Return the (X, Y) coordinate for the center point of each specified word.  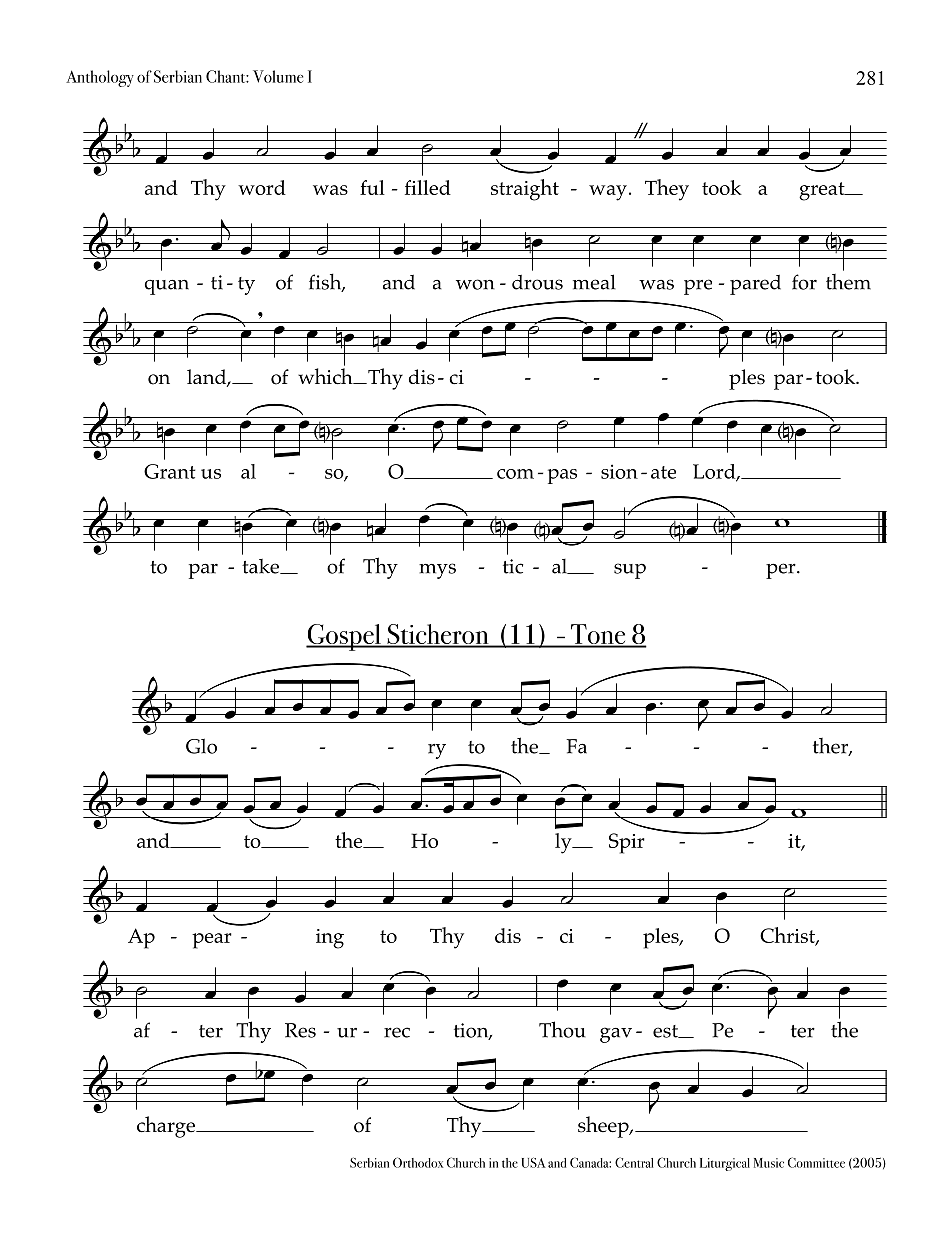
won (475, 284)
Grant (169, 471)
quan (167, 287)
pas (562, 476)
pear (212, 941)
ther (831, 747)
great (823, 191)
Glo (201, 746)
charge (167, 1127)
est (666, 1031)
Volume (278, 76)
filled (428, 187)
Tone (598, 635)
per (782, 571)
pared (755, 285)
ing (330, 939)
